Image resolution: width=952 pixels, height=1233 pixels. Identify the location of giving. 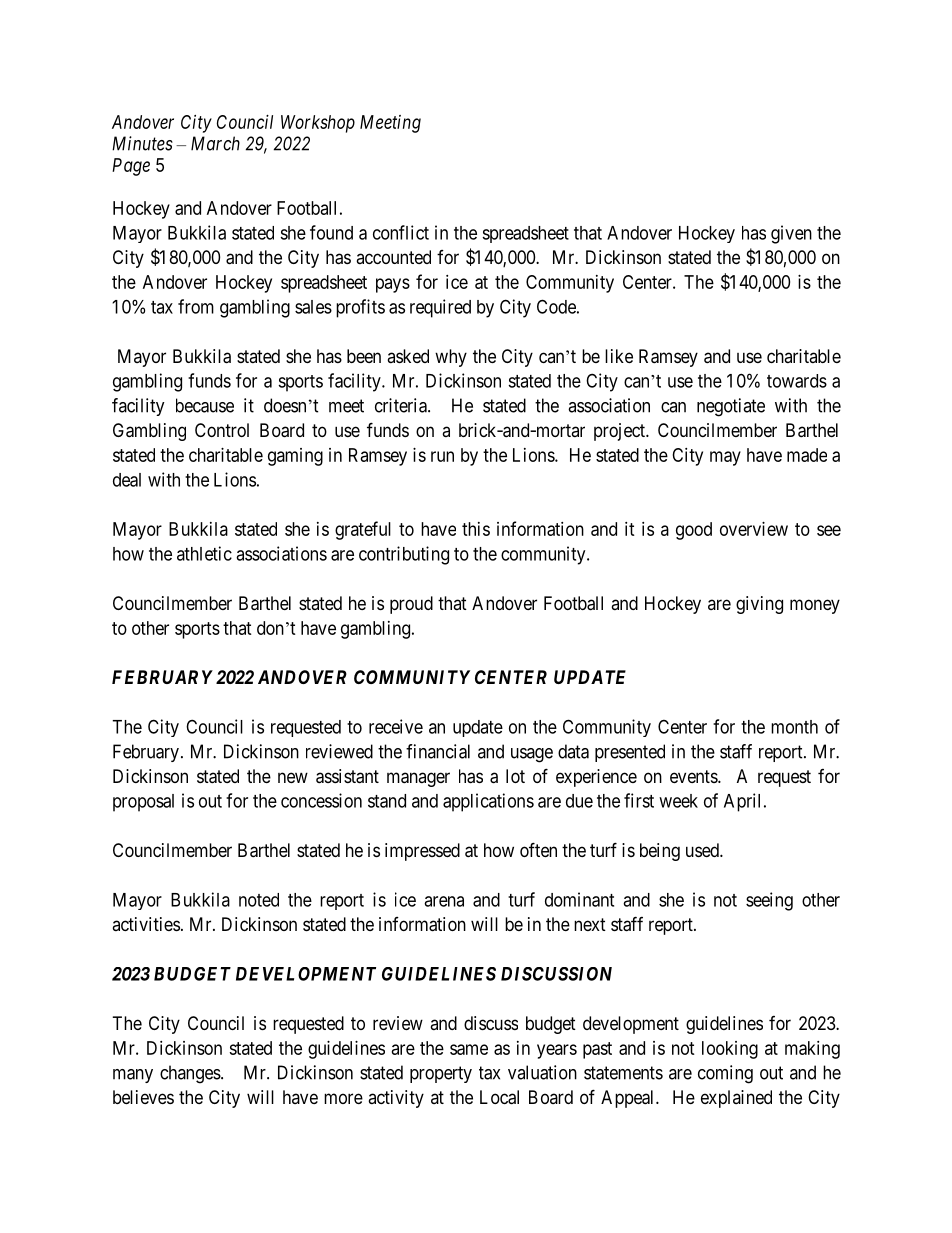
(759, 605).
